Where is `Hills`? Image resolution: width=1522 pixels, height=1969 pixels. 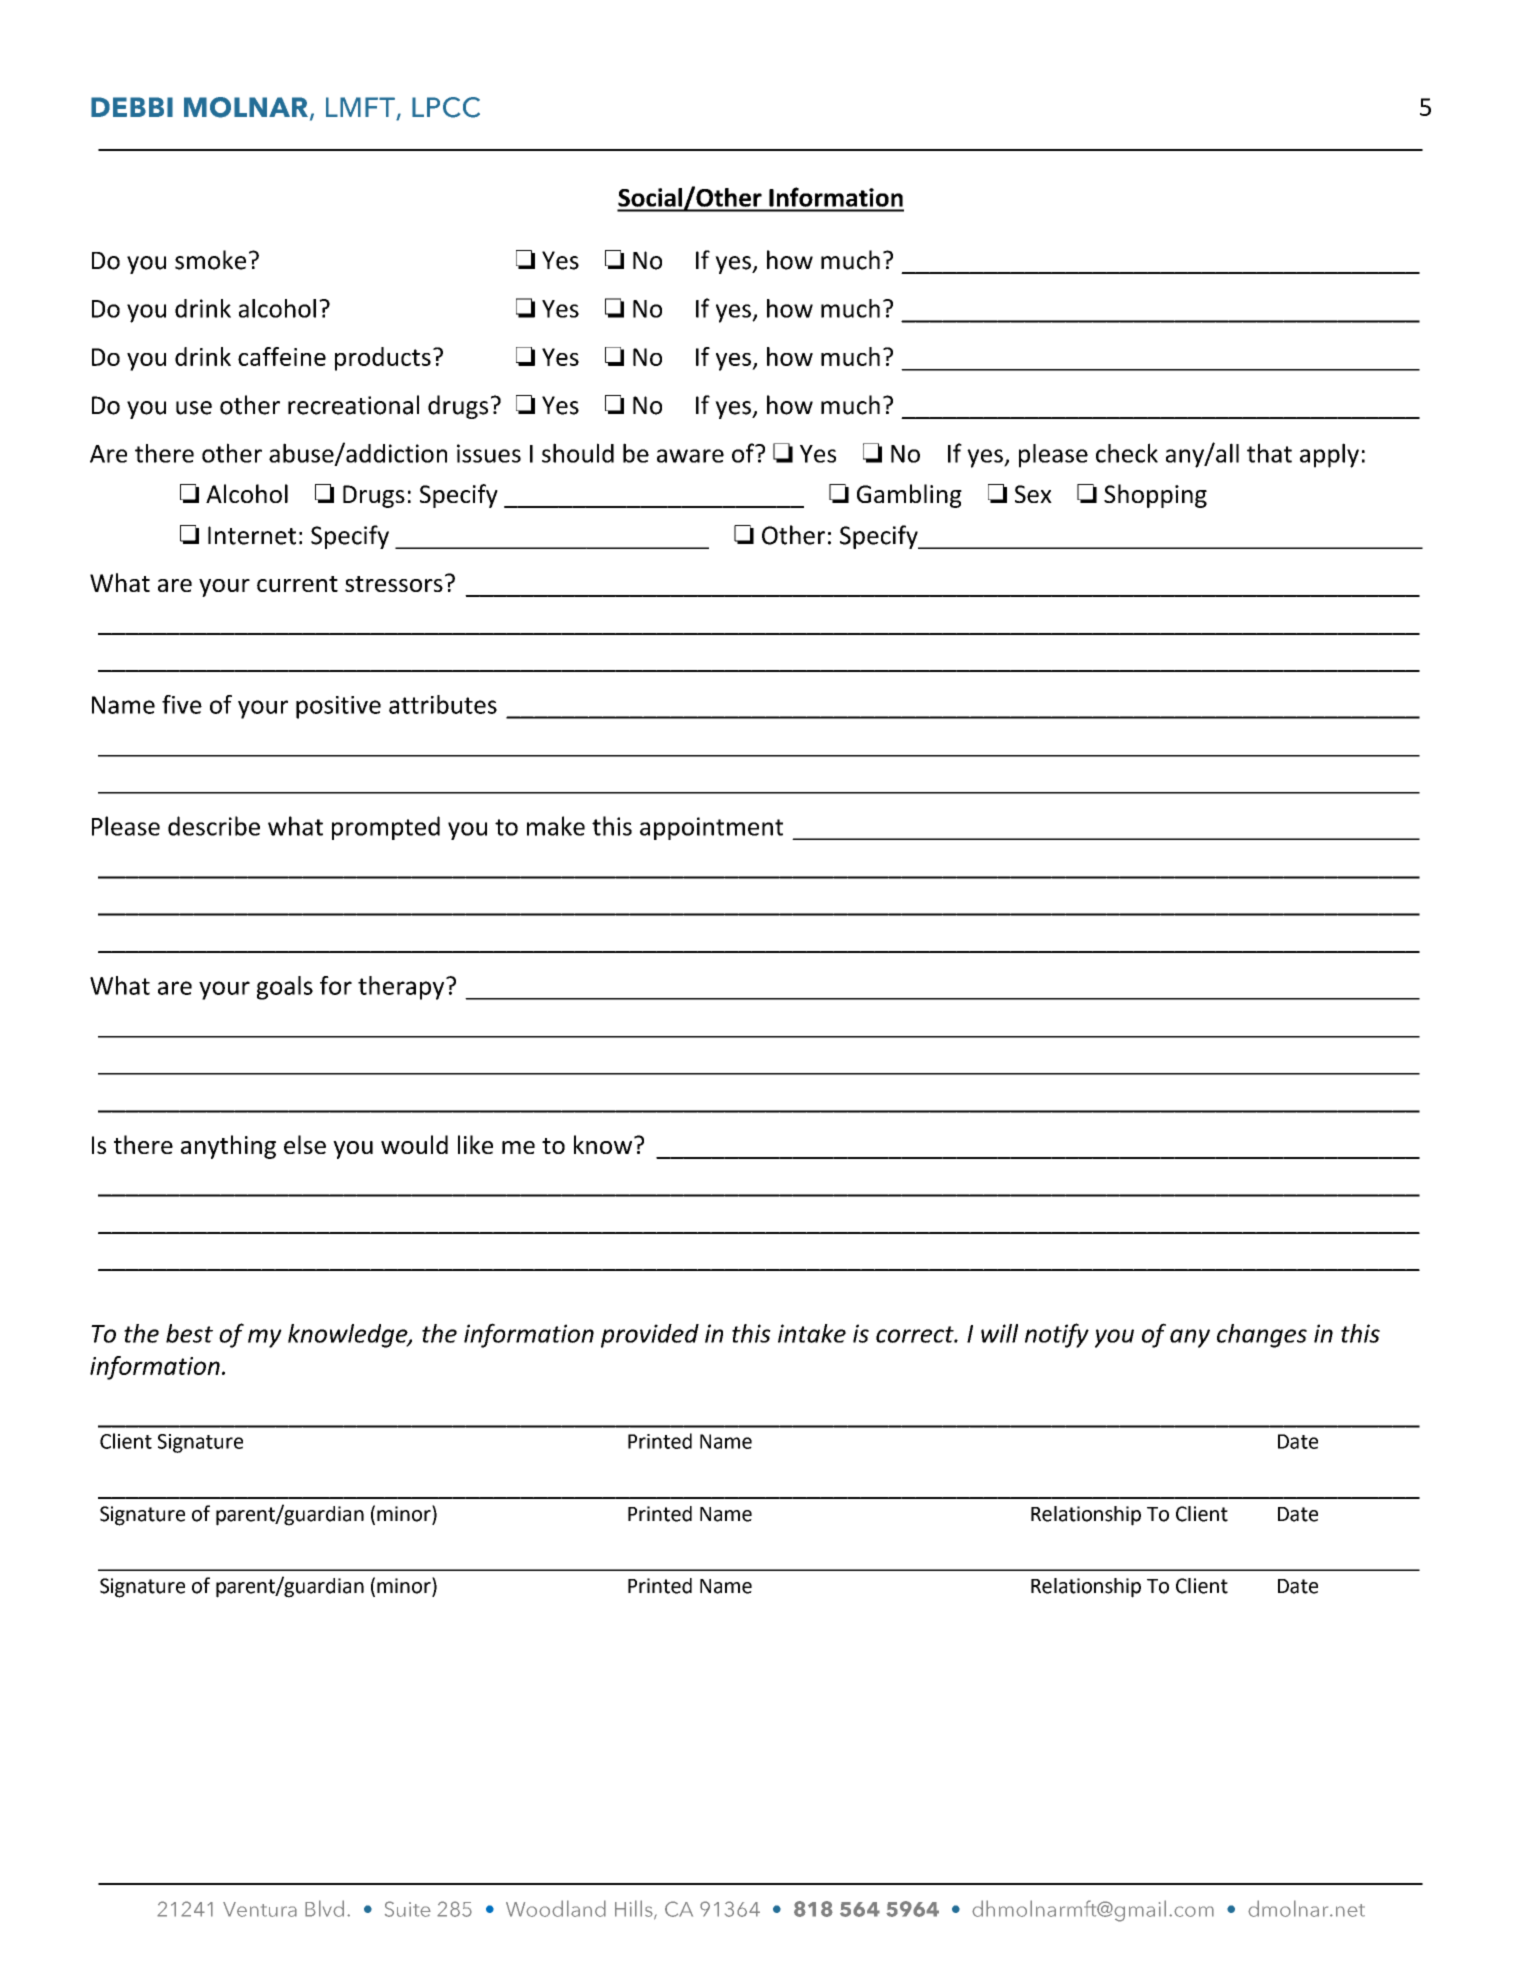 Hills is located at coordinates (635, 1909).
